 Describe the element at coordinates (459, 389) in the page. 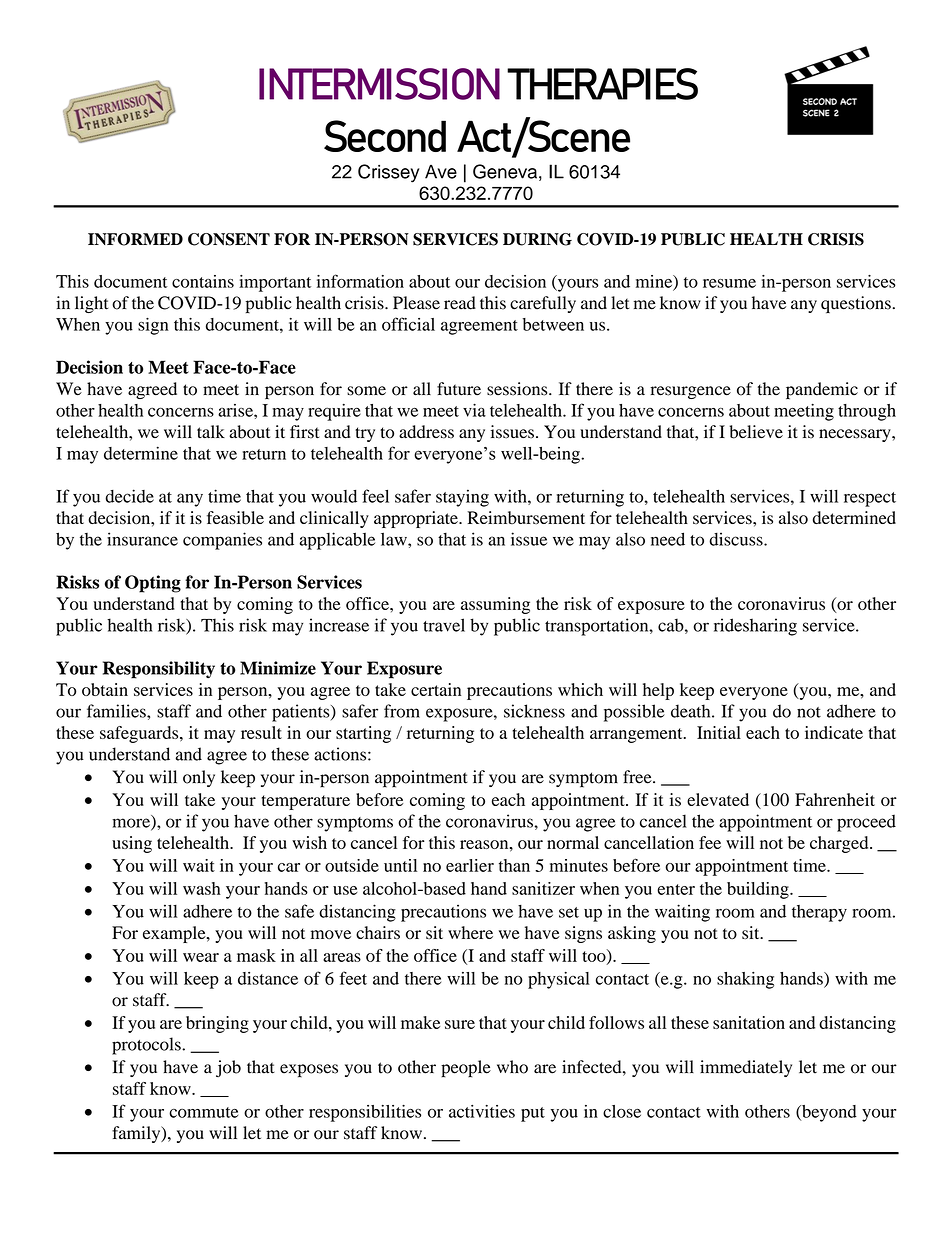

I see `future` at that location.
